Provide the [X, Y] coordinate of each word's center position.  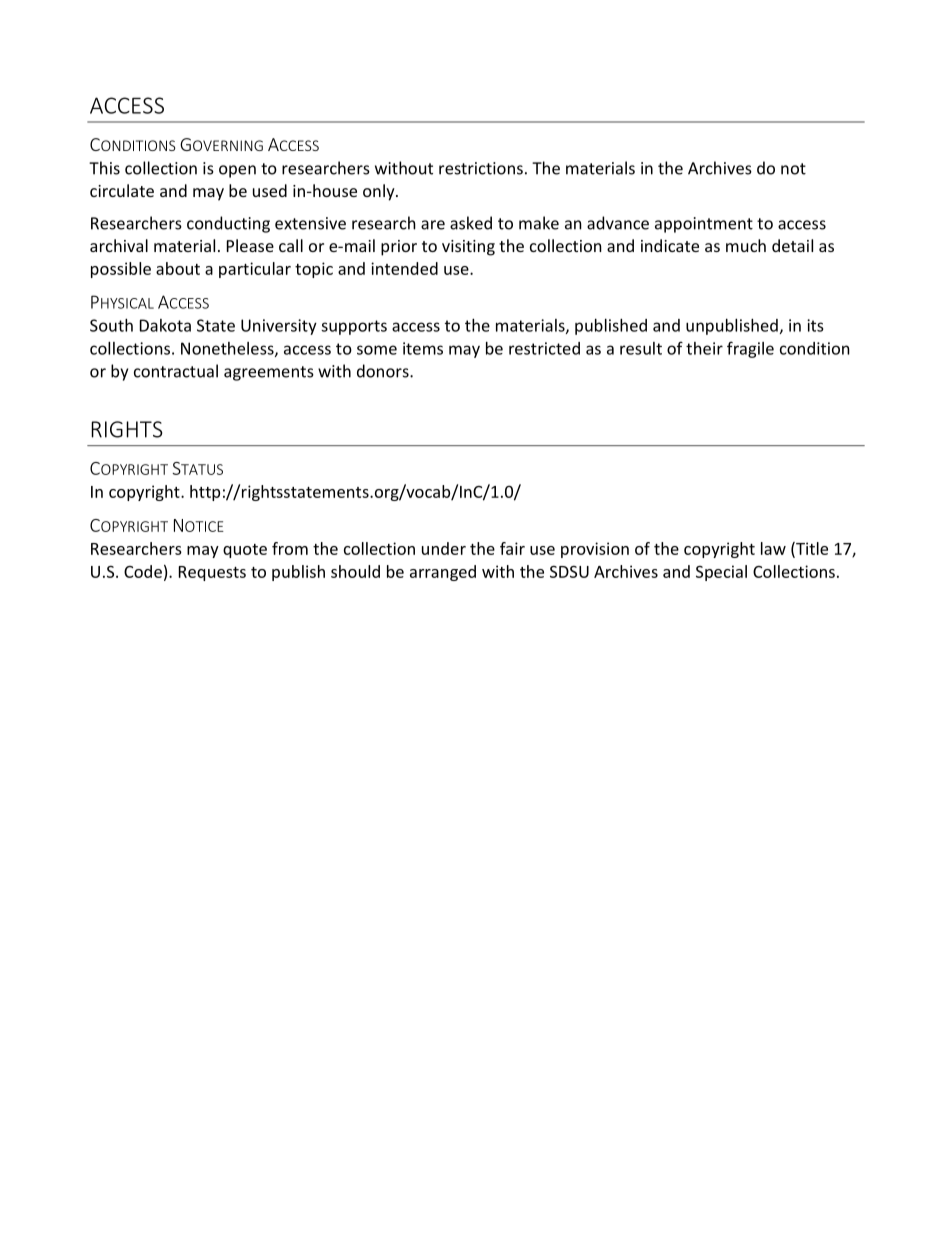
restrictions [481, 168]
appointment [704, 225]
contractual [176, 371]
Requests [212, 573]
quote [245, 551]
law [773, 548]
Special [721, 573]
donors [384, 371]
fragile [750, 349]
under [444, 548]
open [237, 171]
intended [404, 268]
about [178, 268]
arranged [443, 573]
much [746, 245]
